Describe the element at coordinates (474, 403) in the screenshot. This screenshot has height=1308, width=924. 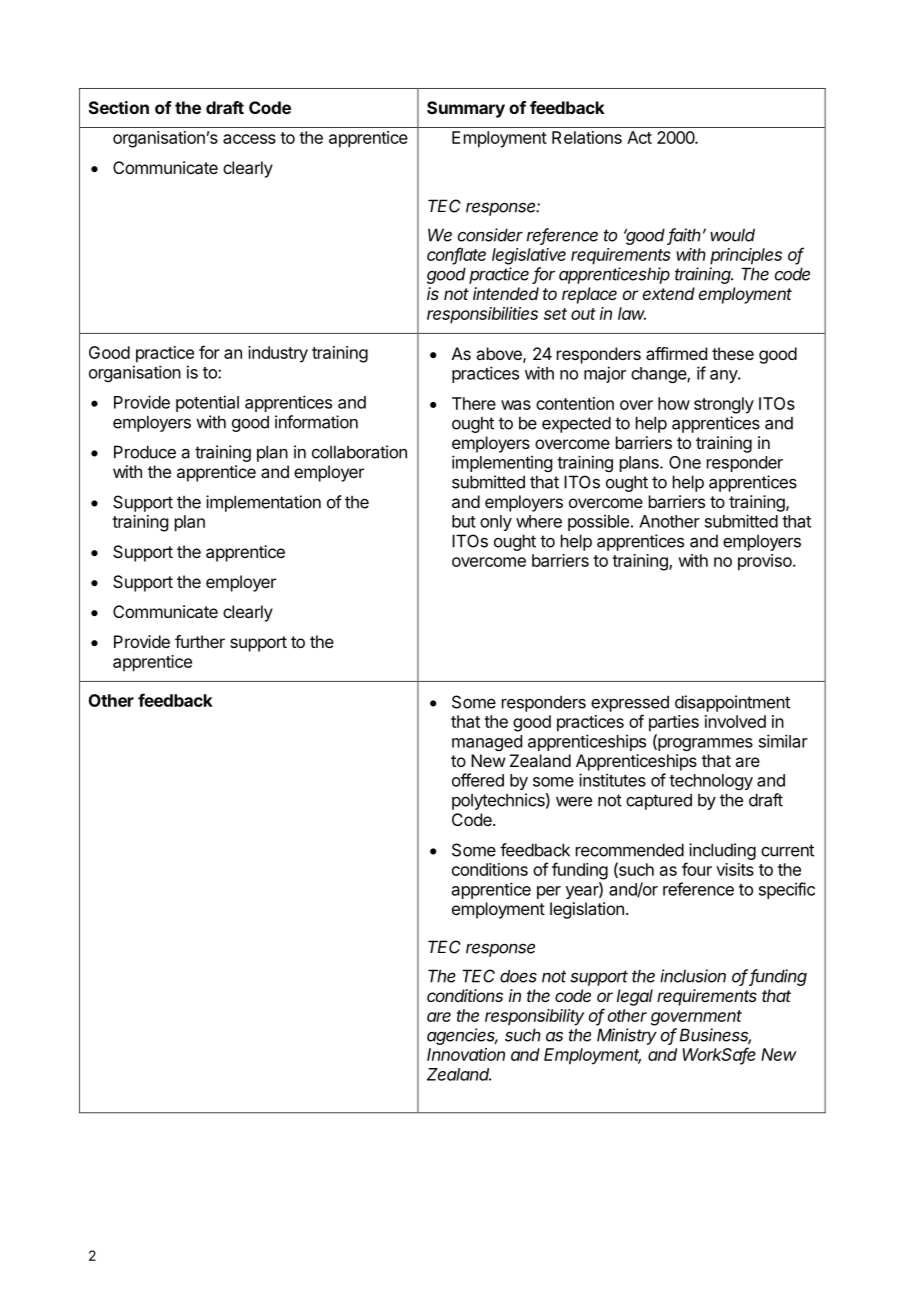
I see `There` at that location.
